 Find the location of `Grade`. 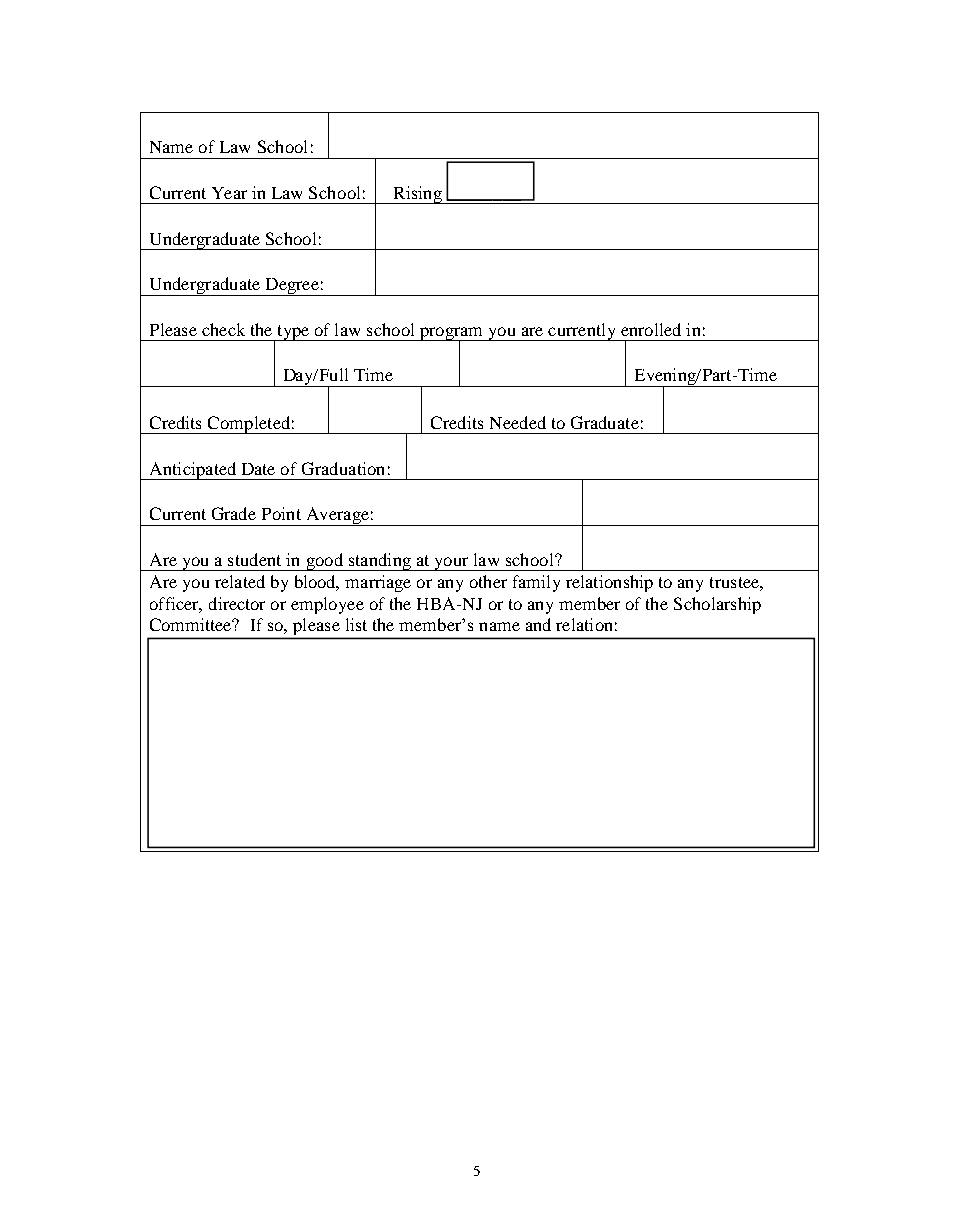

Grade is located at coordinates (234, 513).
